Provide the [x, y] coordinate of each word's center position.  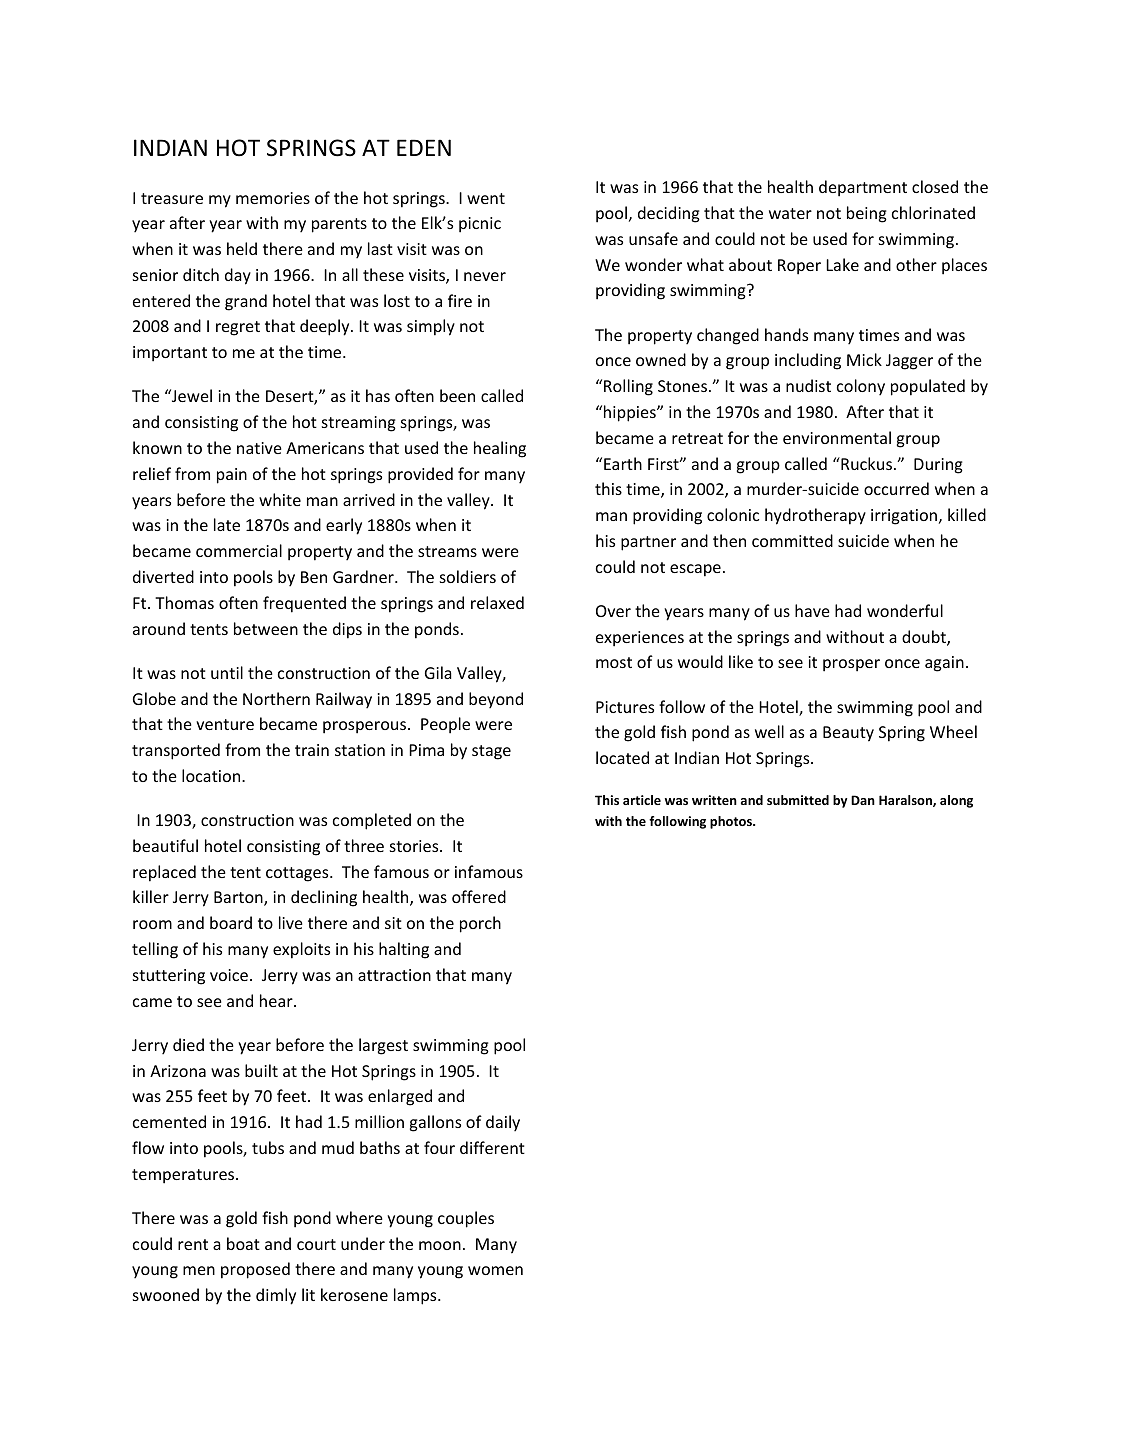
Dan [863, 800]
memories [273, 198]
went [486, 198]
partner [648, 543]
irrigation [905, 517]
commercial [239, 550]
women [495, 1270]
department [863, 188]
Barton [239, 898]
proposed [255, 1270]
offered [479, 896]
